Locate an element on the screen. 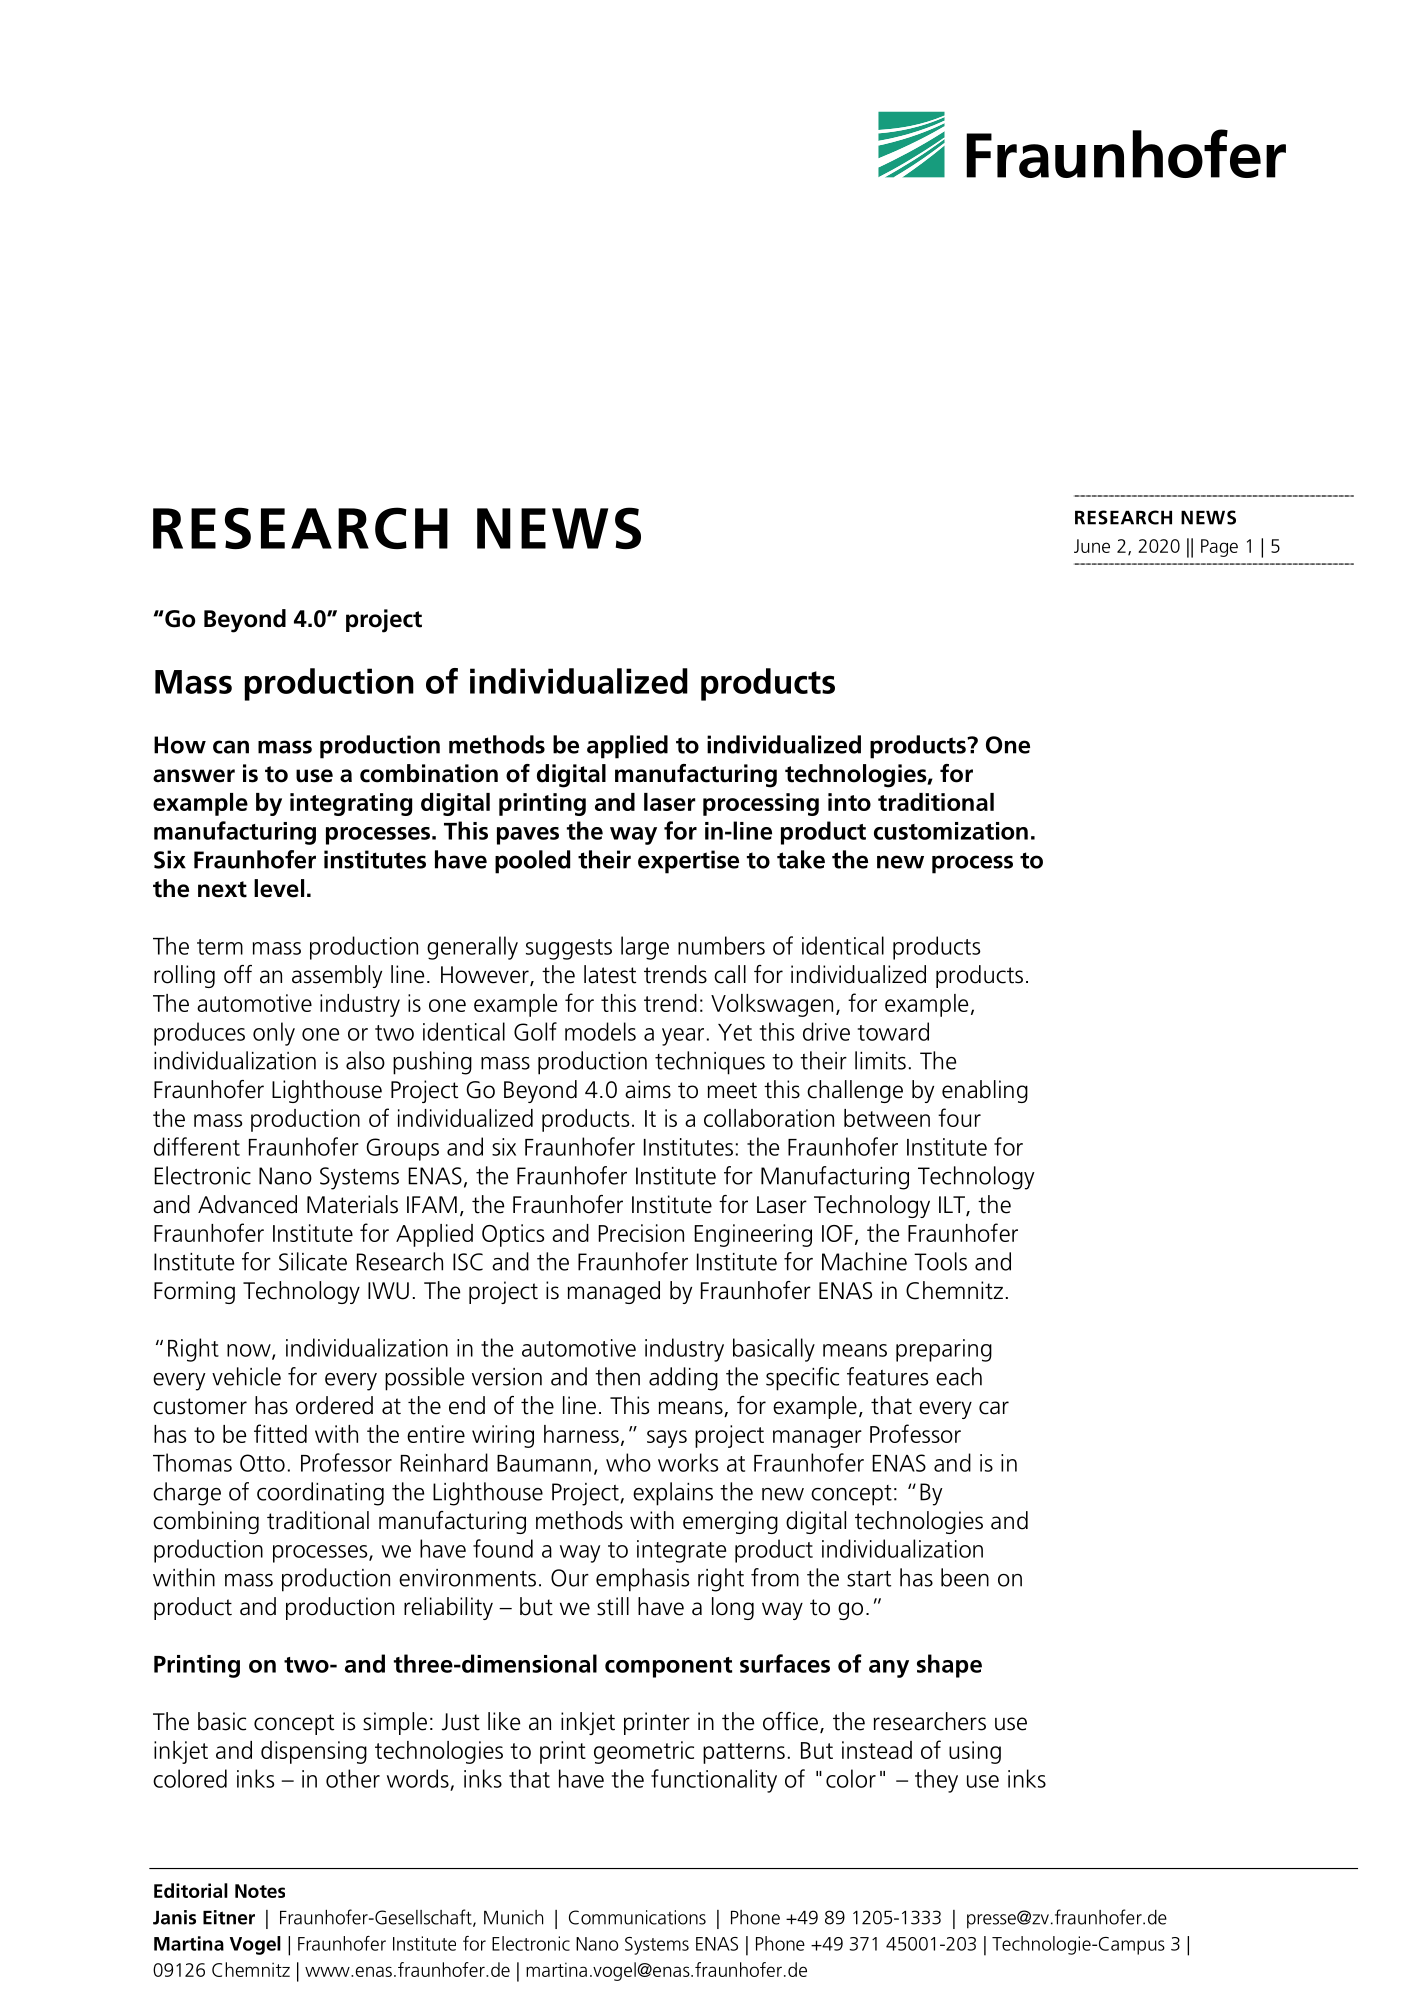 The image size is (1425, 2015). been is located at coordinates (965, 1577).
